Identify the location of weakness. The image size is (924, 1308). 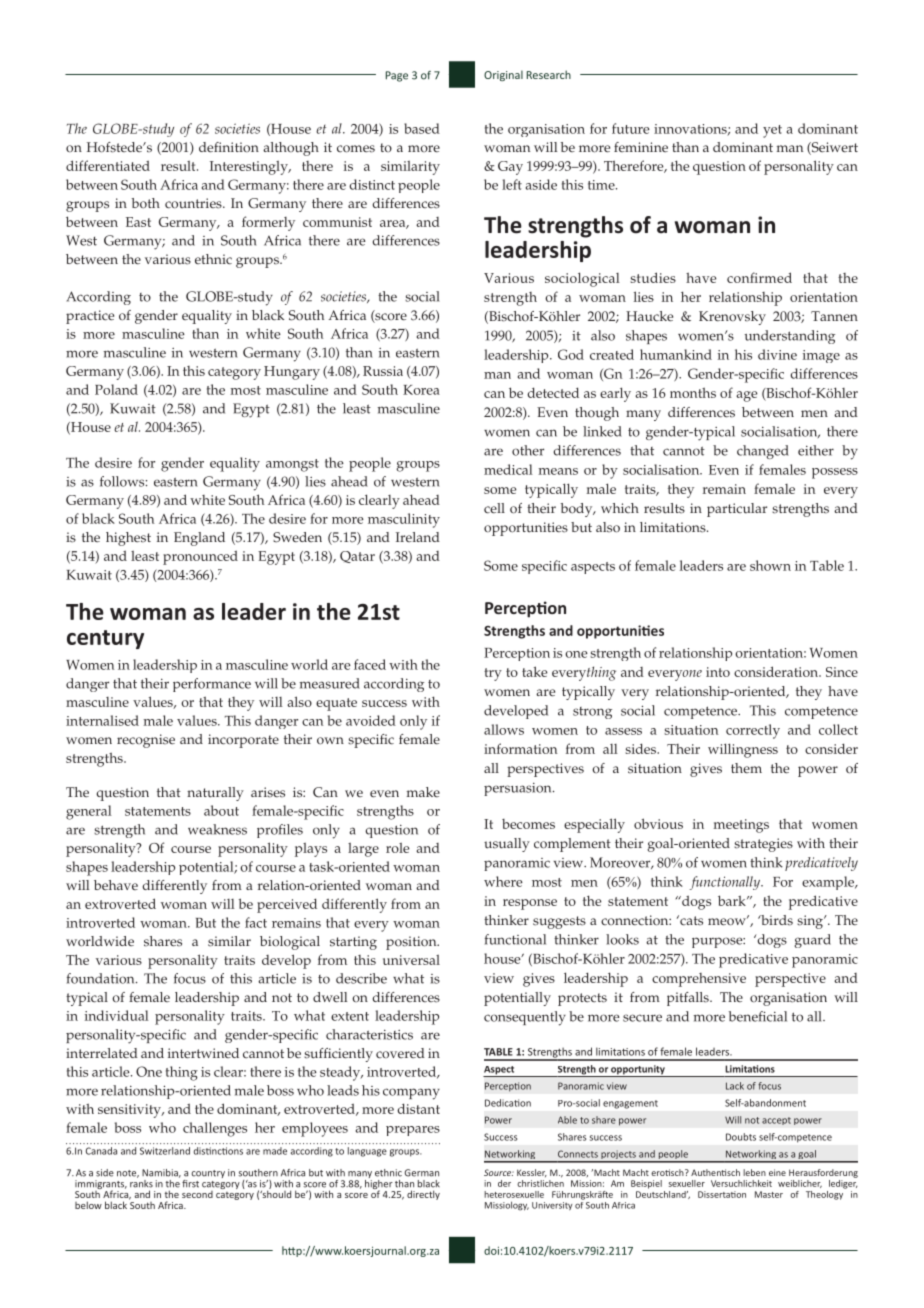
(217, 829).
